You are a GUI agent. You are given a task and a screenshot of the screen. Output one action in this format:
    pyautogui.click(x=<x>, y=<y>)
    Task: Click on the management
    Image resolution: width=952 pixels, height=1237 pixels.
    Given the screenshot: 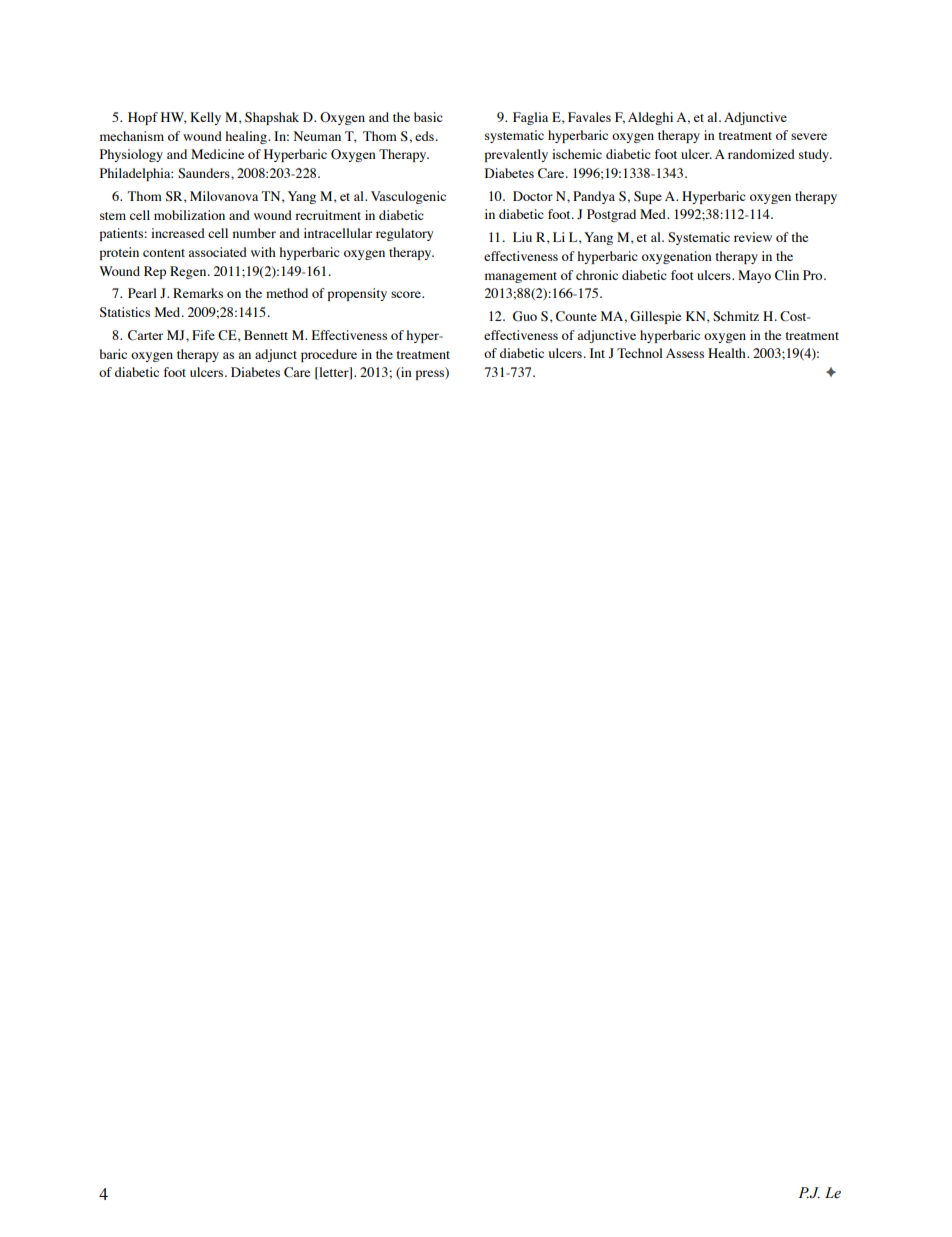 What is the action you would take?
    pyautogui.click(x=521, y=277)
